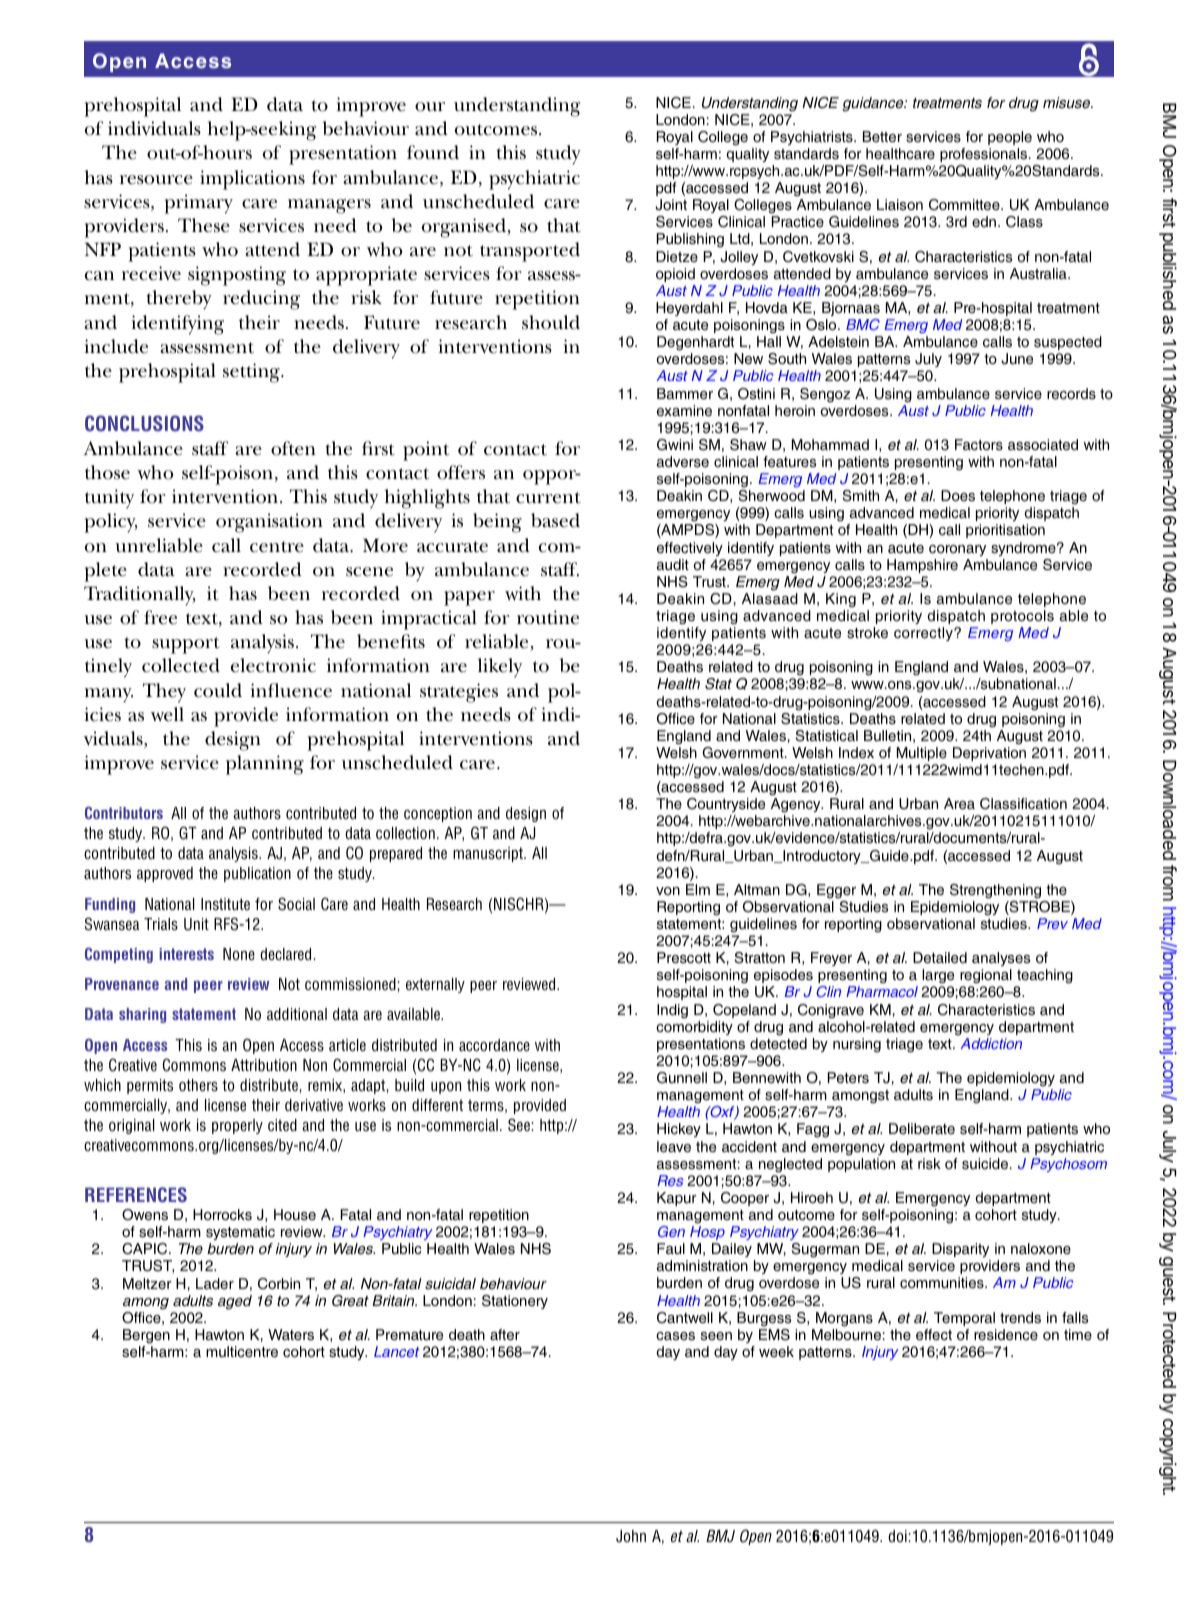 The width and height of the screenshot is (1198, 1598). I want to click on current, so click(548, 498).
